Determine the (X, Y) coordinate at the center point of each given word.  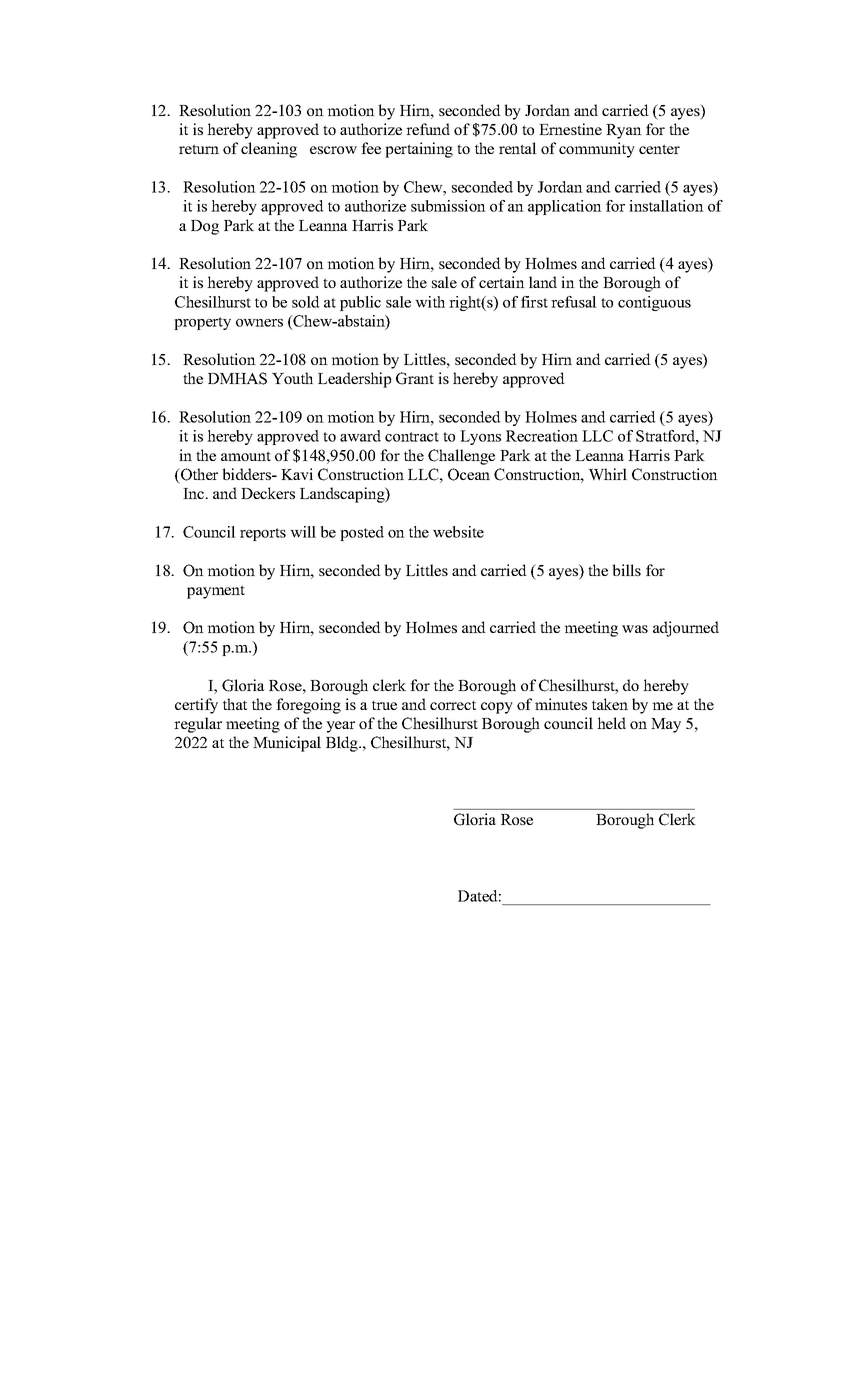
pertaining (419, 150)
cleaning (269, 150)
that (235, 704)
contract (412, 437)
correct (453, 705)
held (611, 723)
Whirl (607, 474)
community (597, 150)
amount (246, 456)
